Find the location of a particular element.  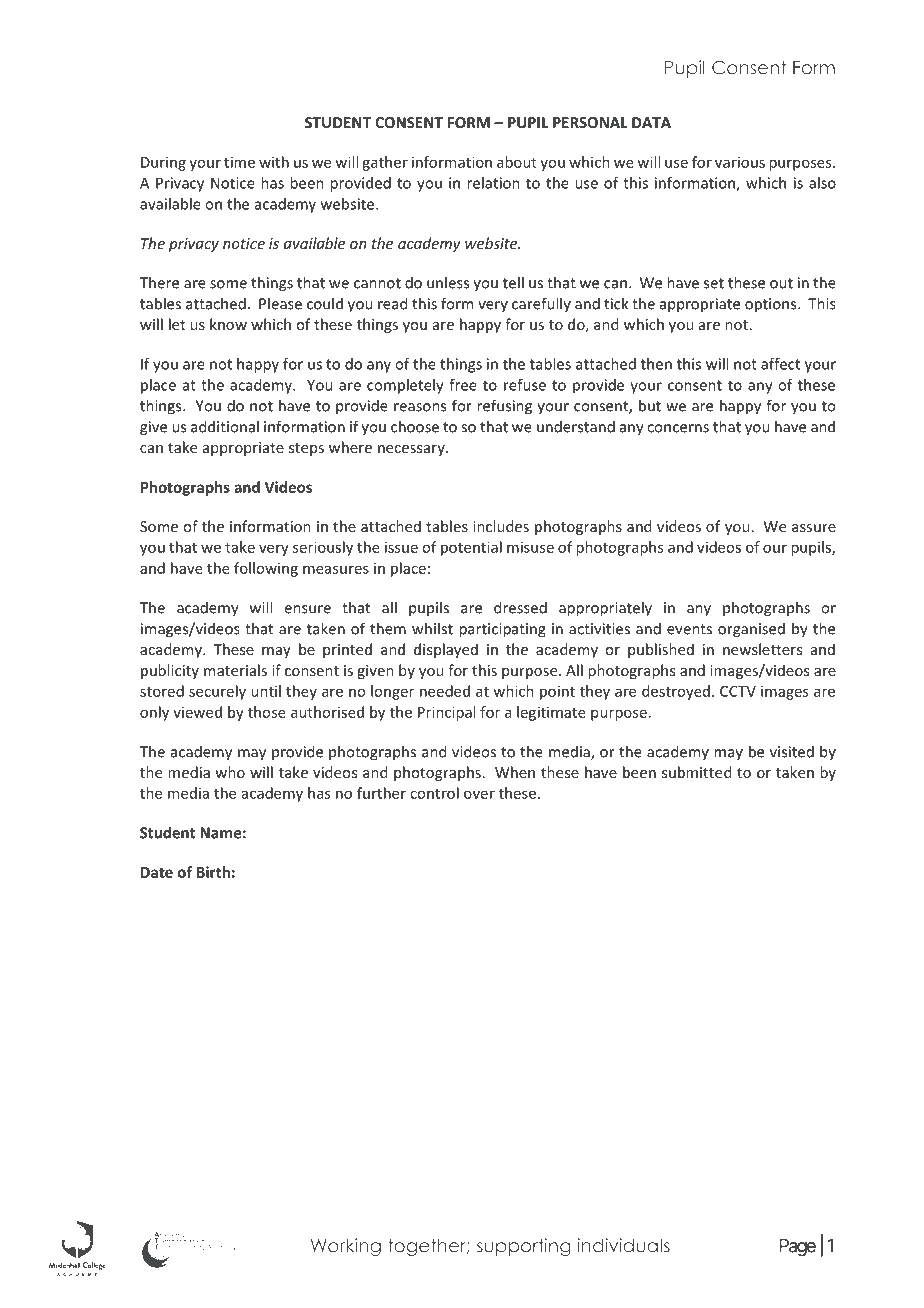

about is located at coordinates (517, 162).
